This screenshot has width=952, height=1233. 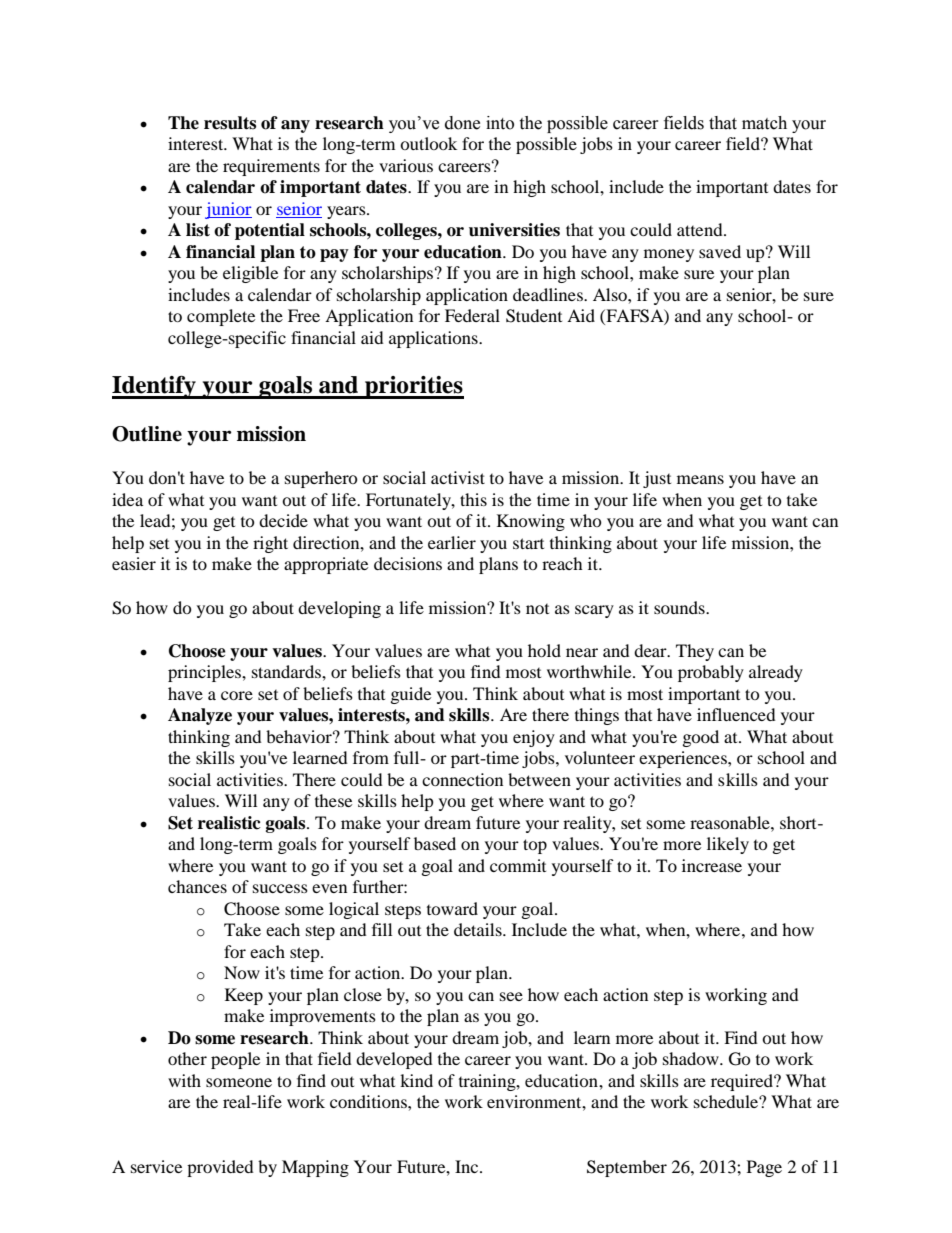 I want to click on provided, so click(x=220, y=1168).
